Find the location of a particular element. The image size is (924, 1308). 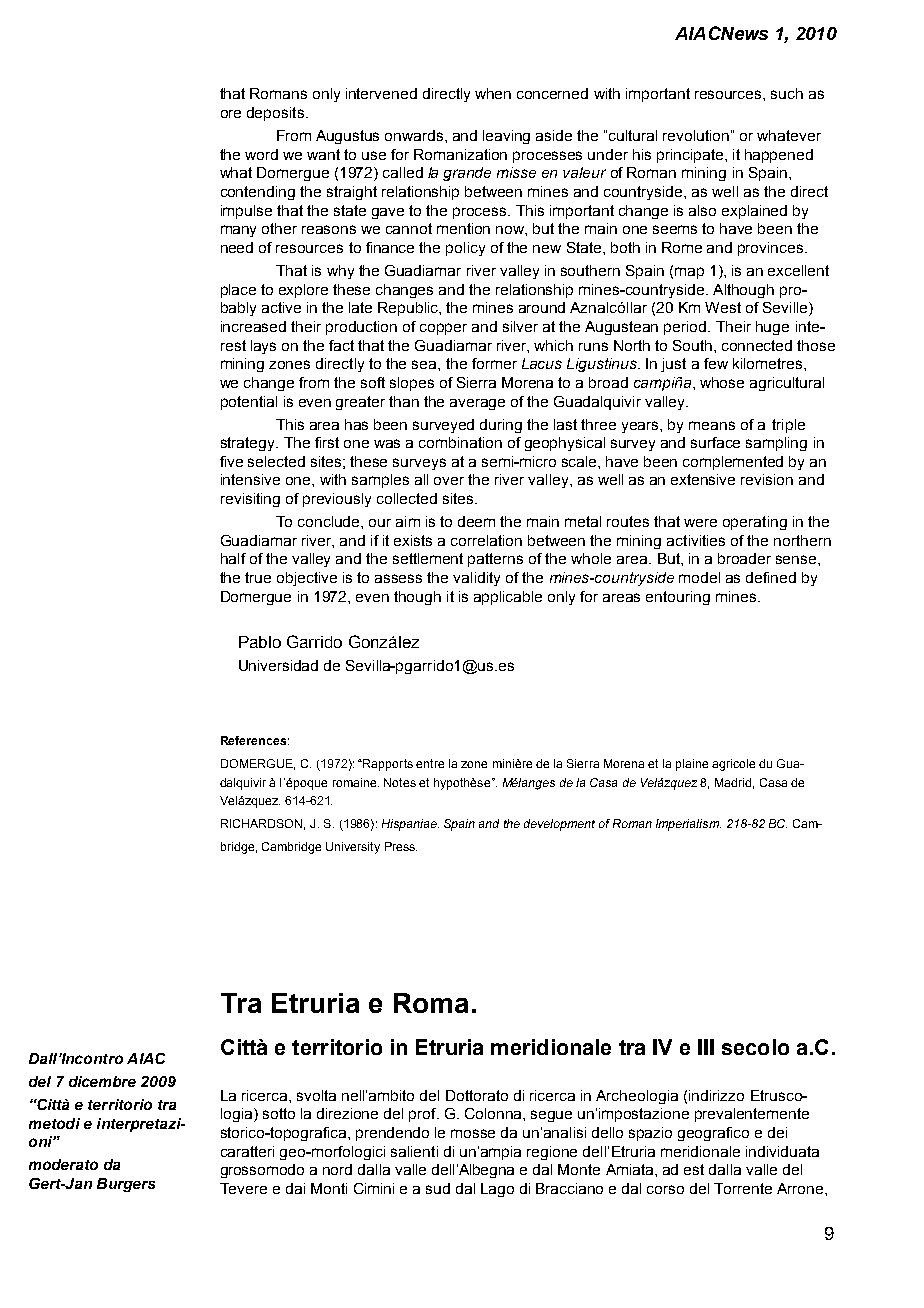

Pablo is located at coordinates (260, 642).
